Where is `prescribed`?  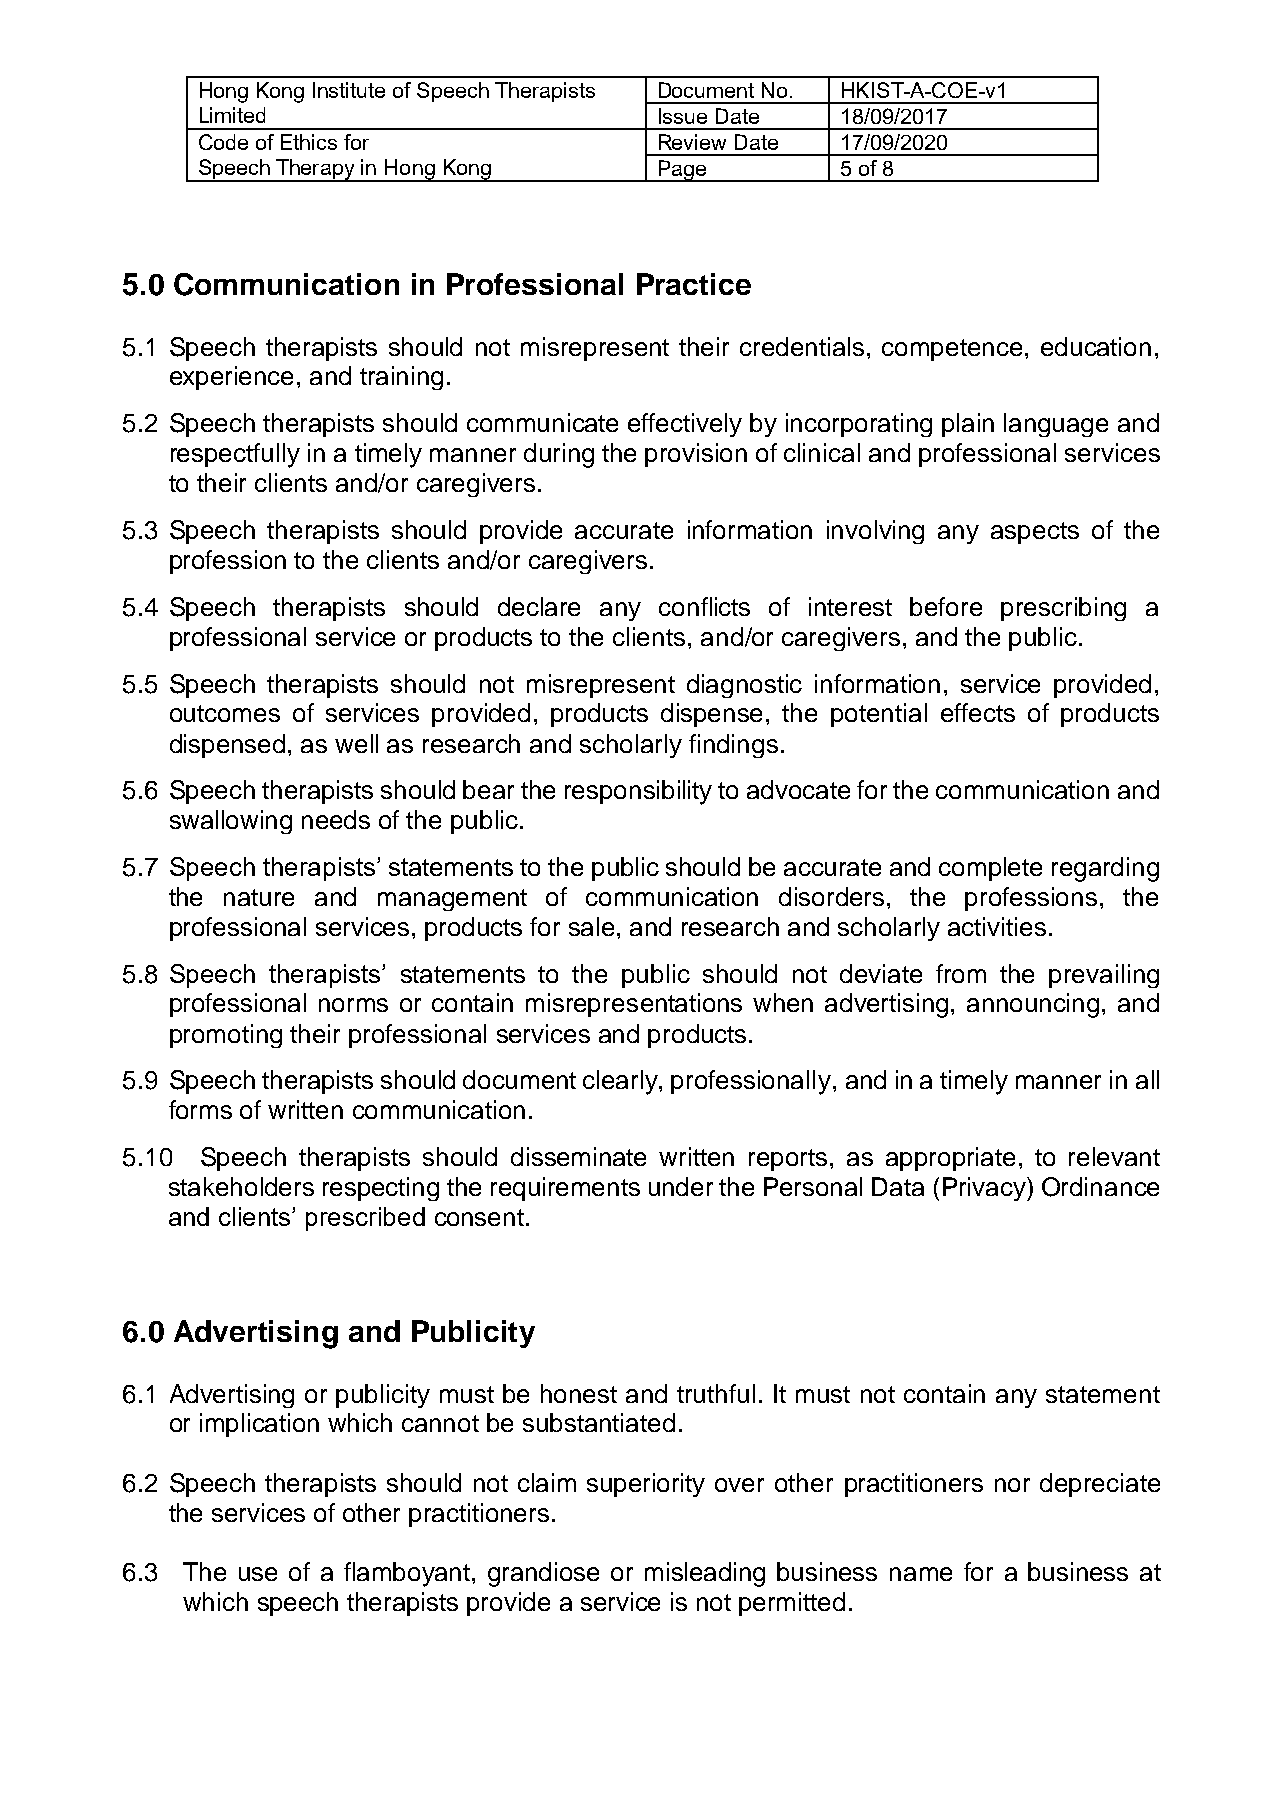
prescribed is located at coordinates (365, 1219).
